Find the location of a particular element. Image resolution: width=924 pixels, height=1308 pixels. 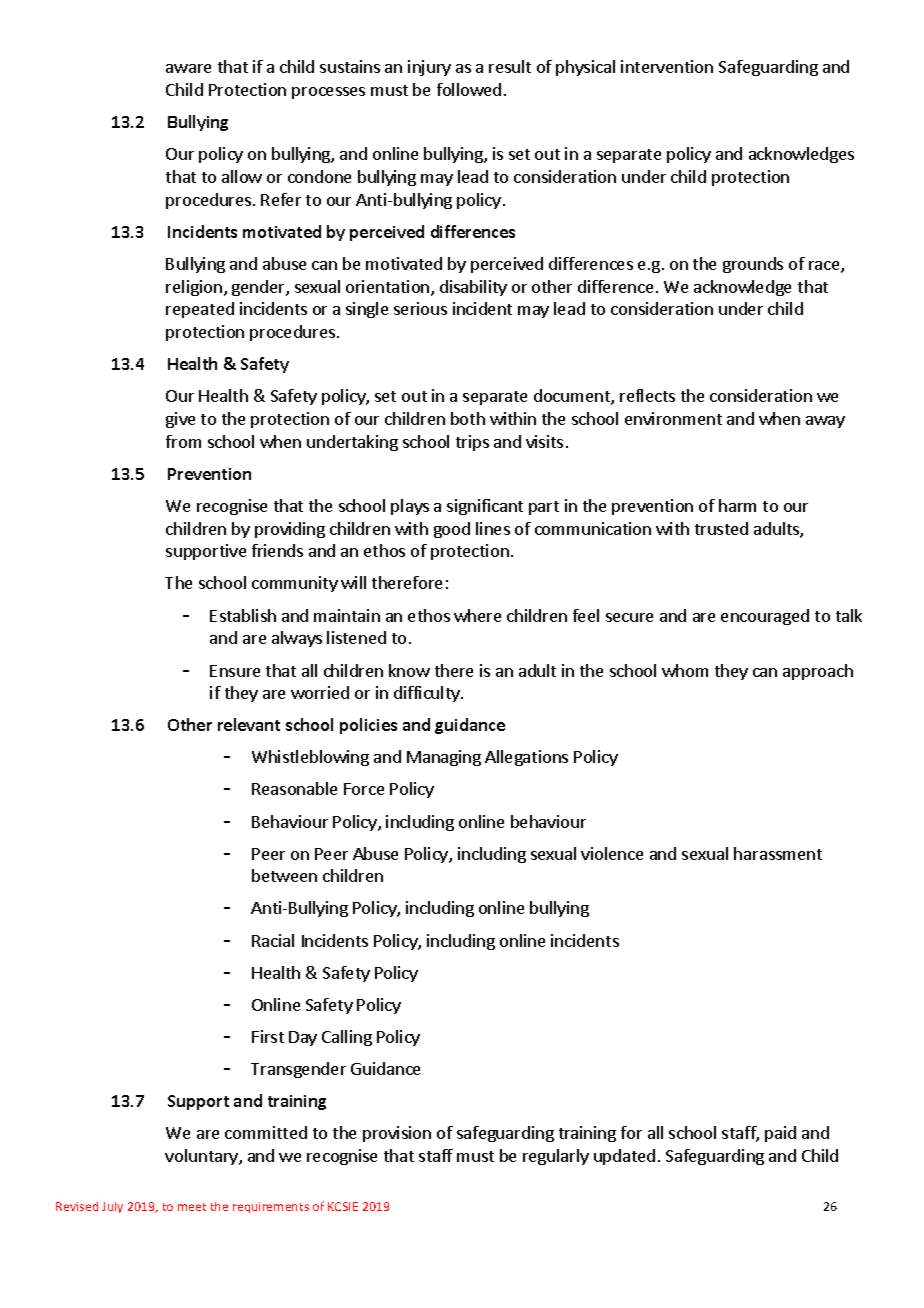

away is located at coordinates (825, 422).
